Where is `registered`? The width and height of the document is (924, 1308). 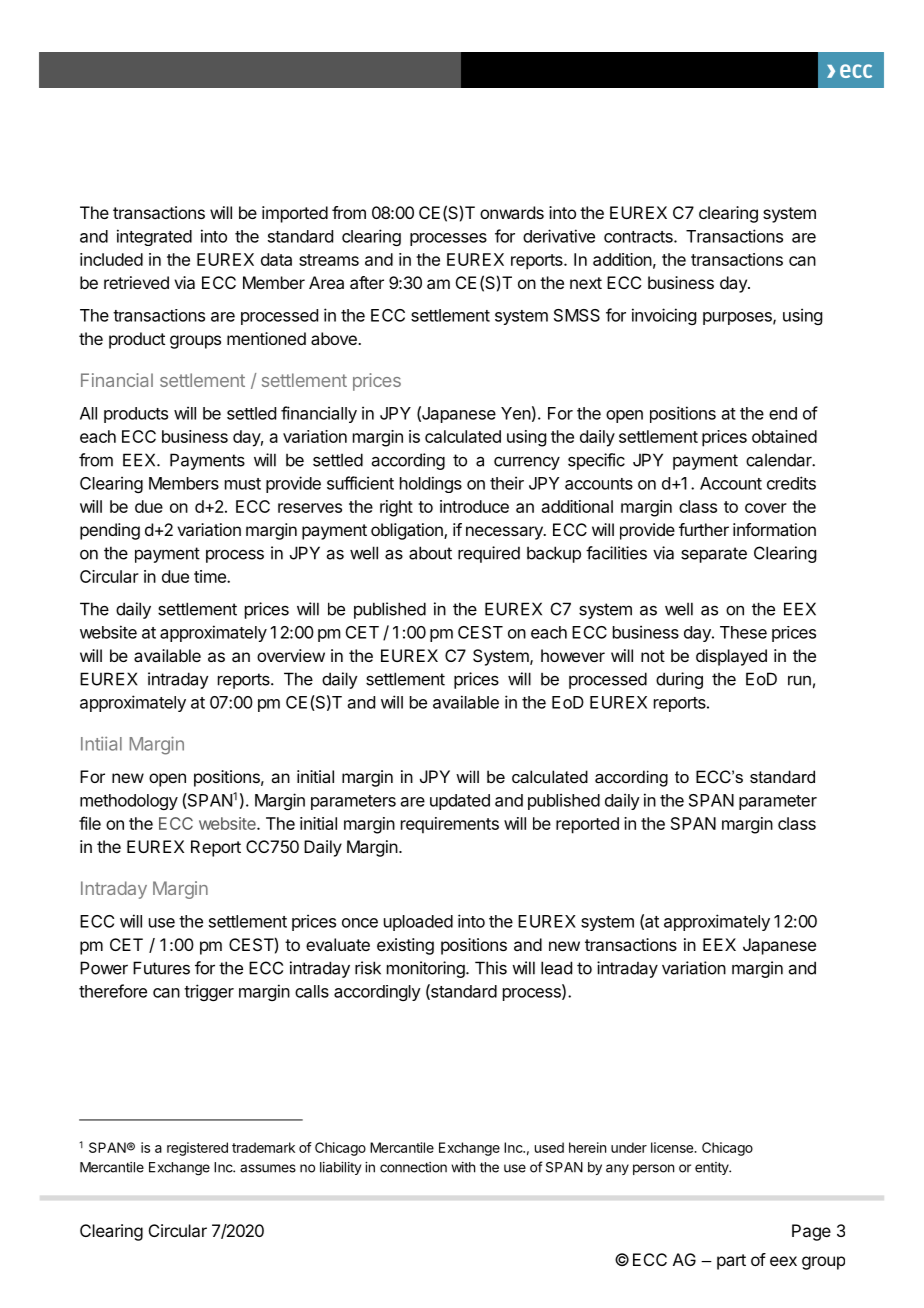 registered is located at coordinates (197, 1149).
